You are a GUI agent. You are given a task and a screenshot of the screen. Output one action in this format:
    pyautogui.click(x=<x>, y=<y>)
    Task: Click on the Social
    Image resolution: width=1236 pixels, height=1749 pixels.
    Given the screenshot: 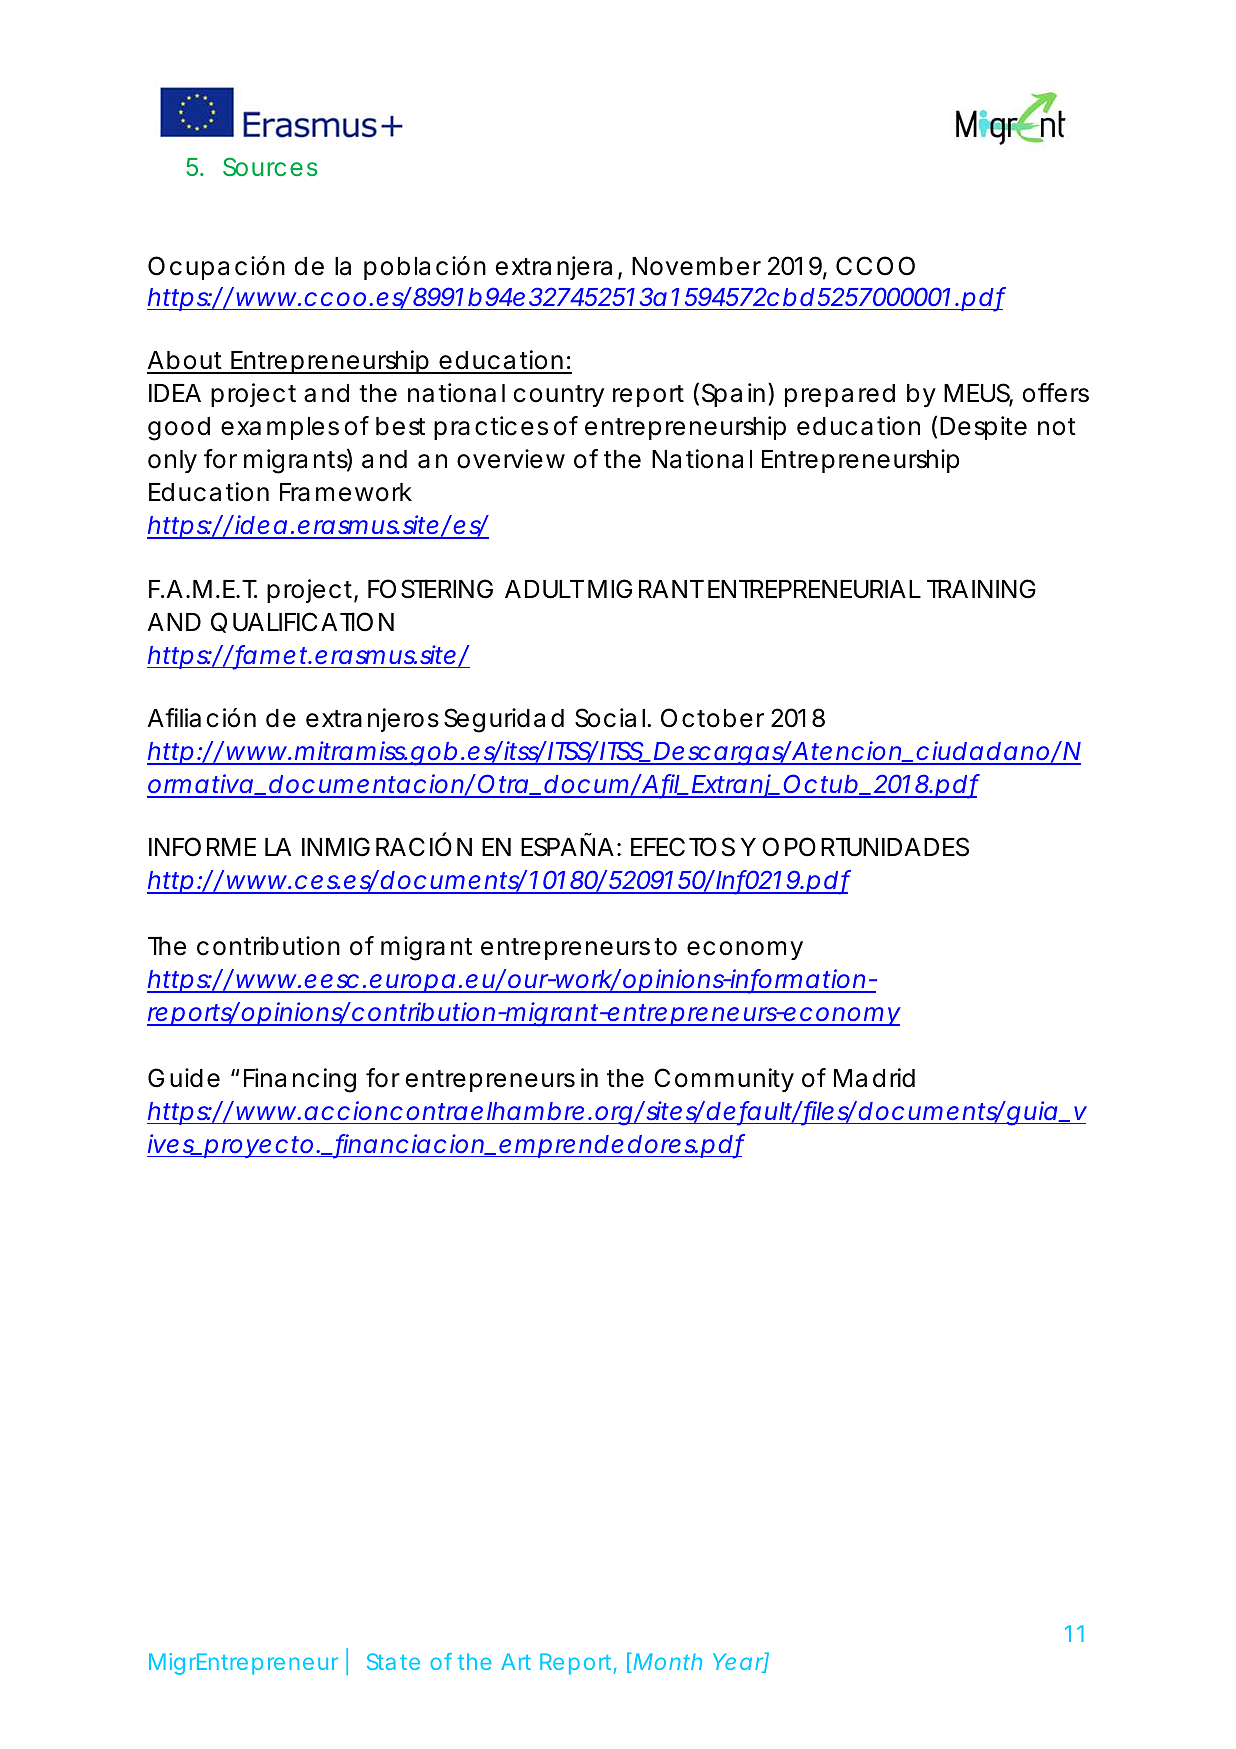 What is the action you would take?
    pyautogui.click(x=610, y=718)
